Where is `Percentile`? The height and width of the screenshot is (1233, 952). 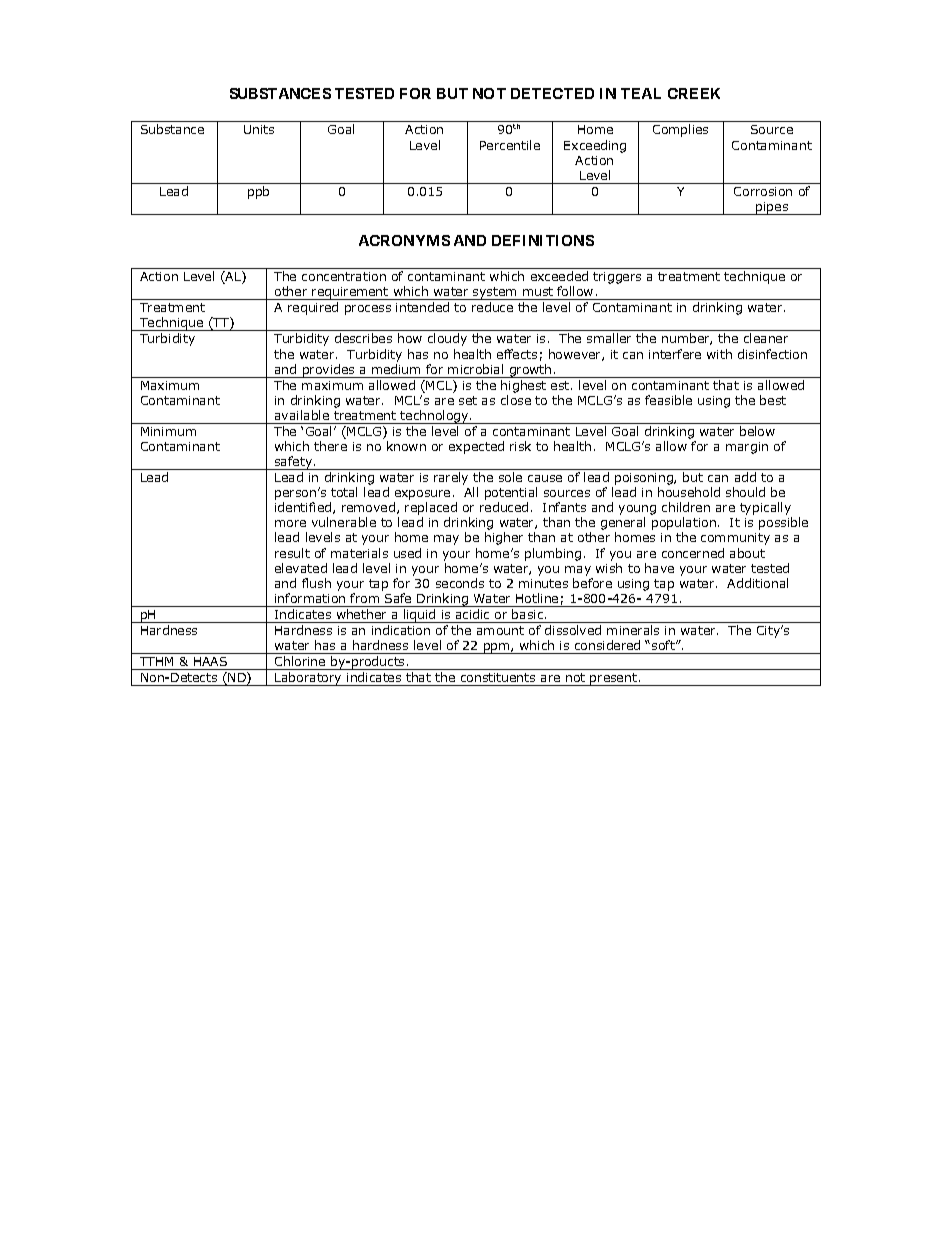 Percentile is located at coordinates (510, 145).
